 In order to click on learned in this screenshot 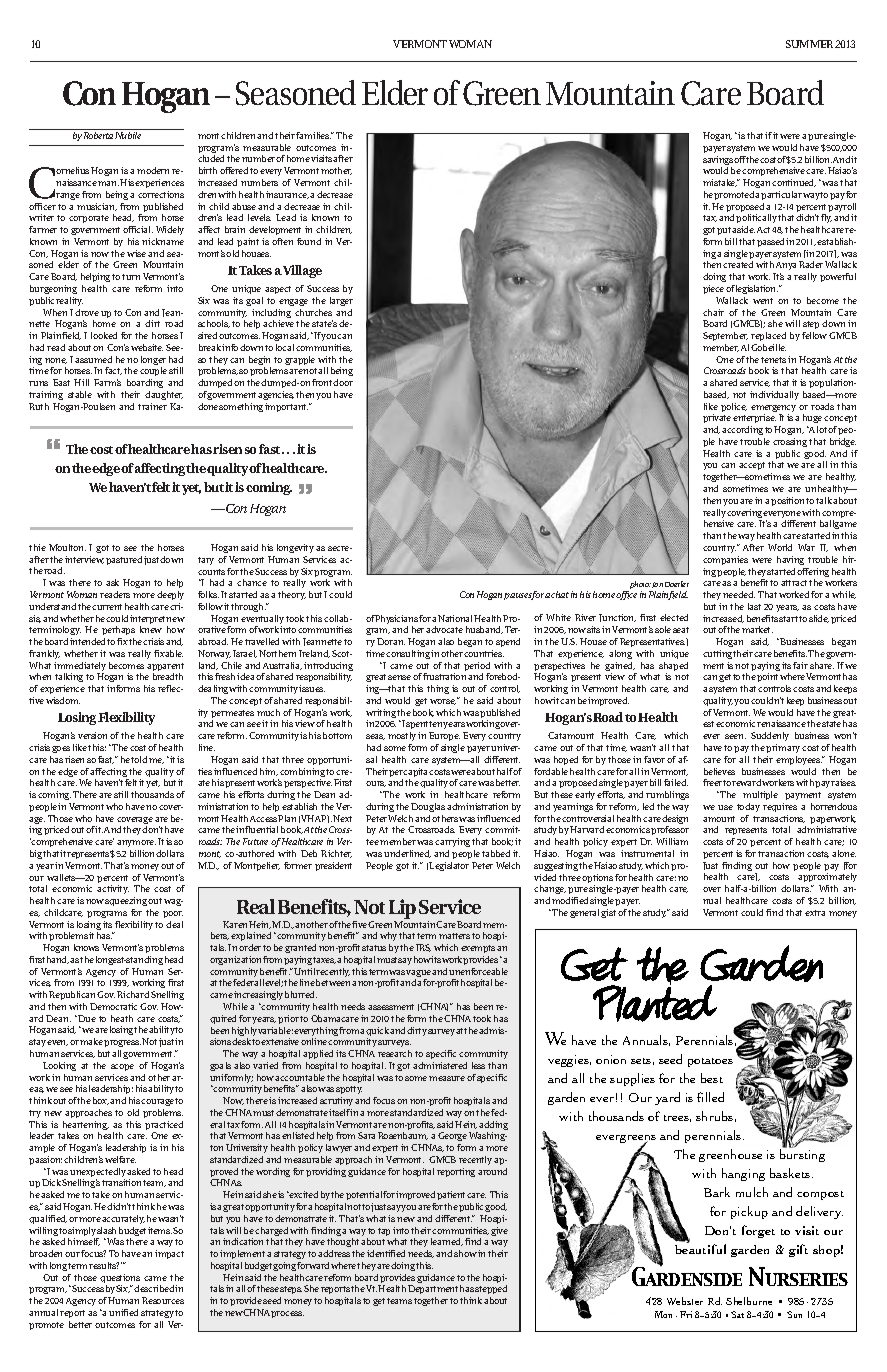, I will do `click(447, 1242)`.
